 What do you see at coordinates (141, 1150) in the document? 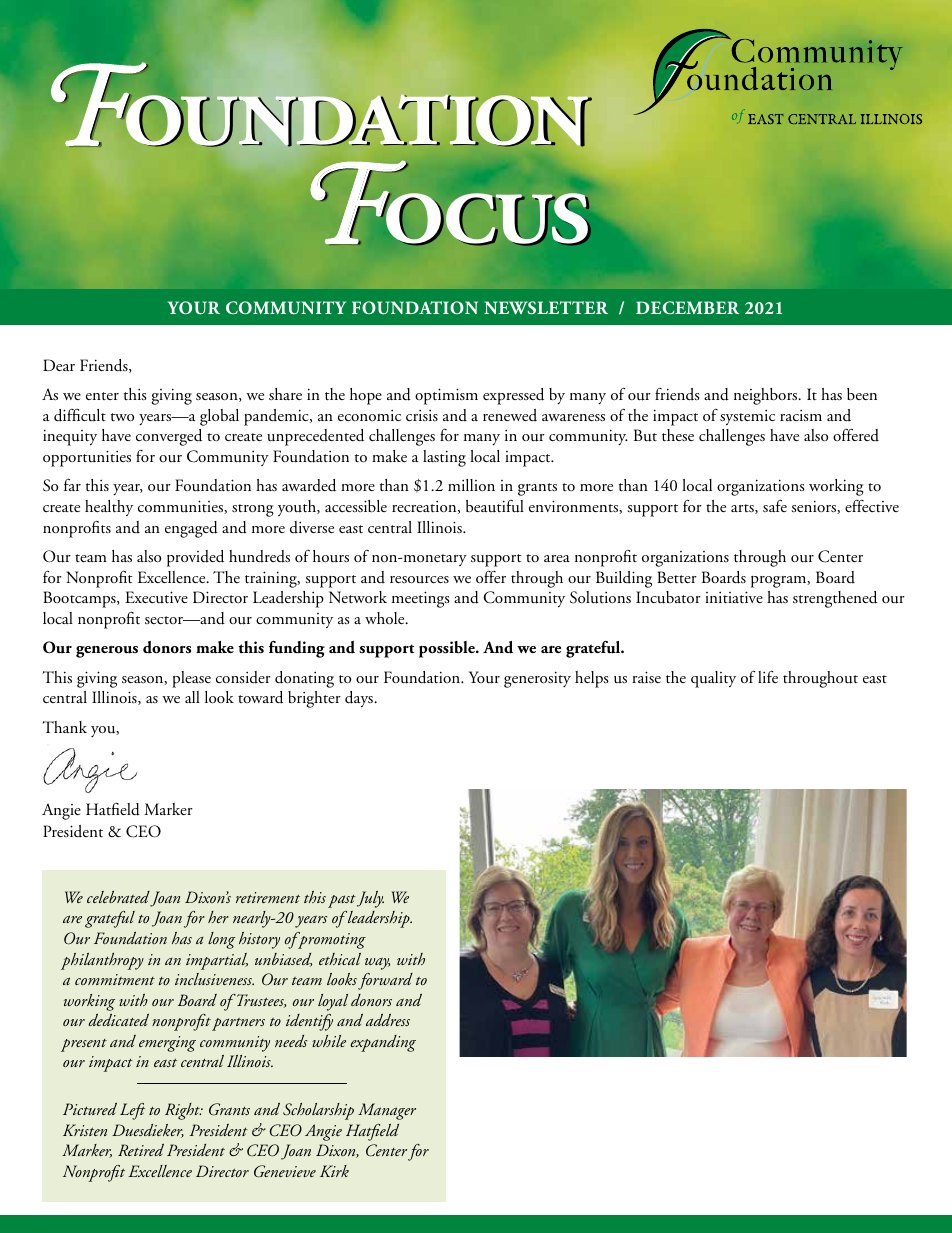
I see `Retired` at bounding box center [141, 1150].
